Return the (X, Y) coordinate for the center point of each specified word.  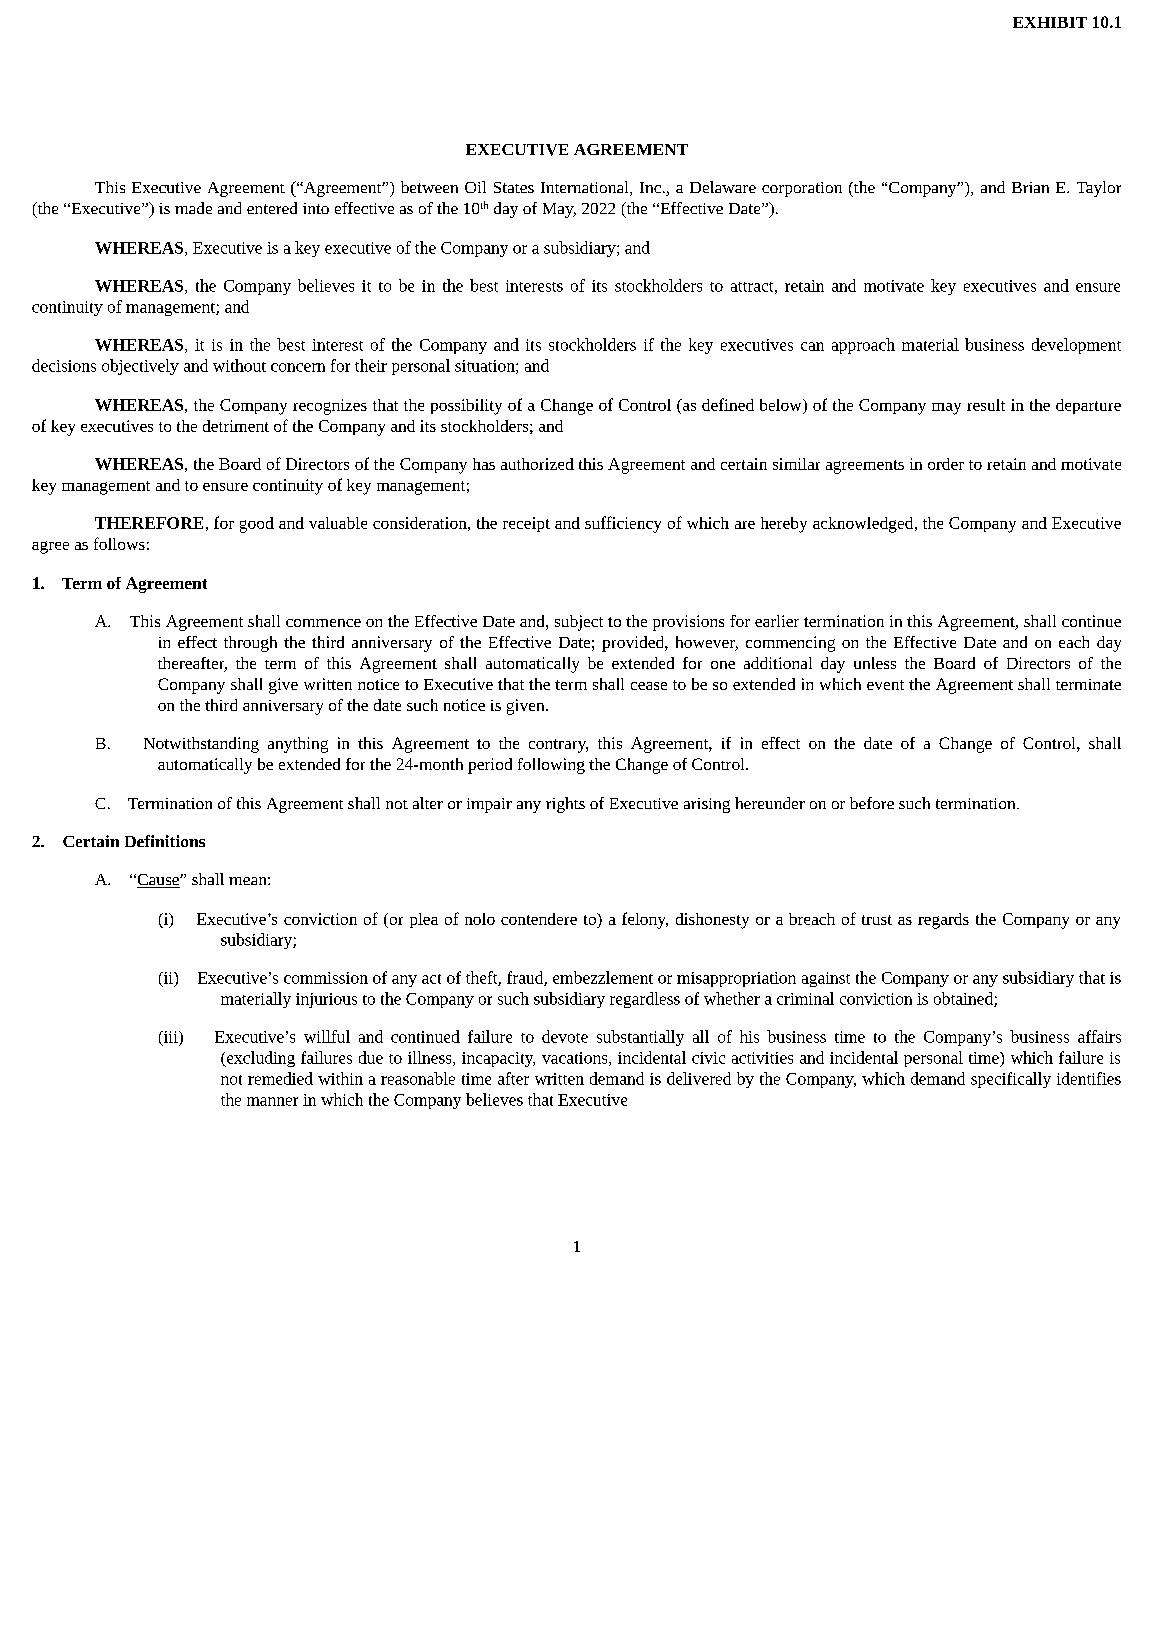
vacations (576, 1059)
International (586, 188)
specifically (1011, 1080)
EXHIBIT (1050, 22)
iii (170, 1038)
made (193, 208)
